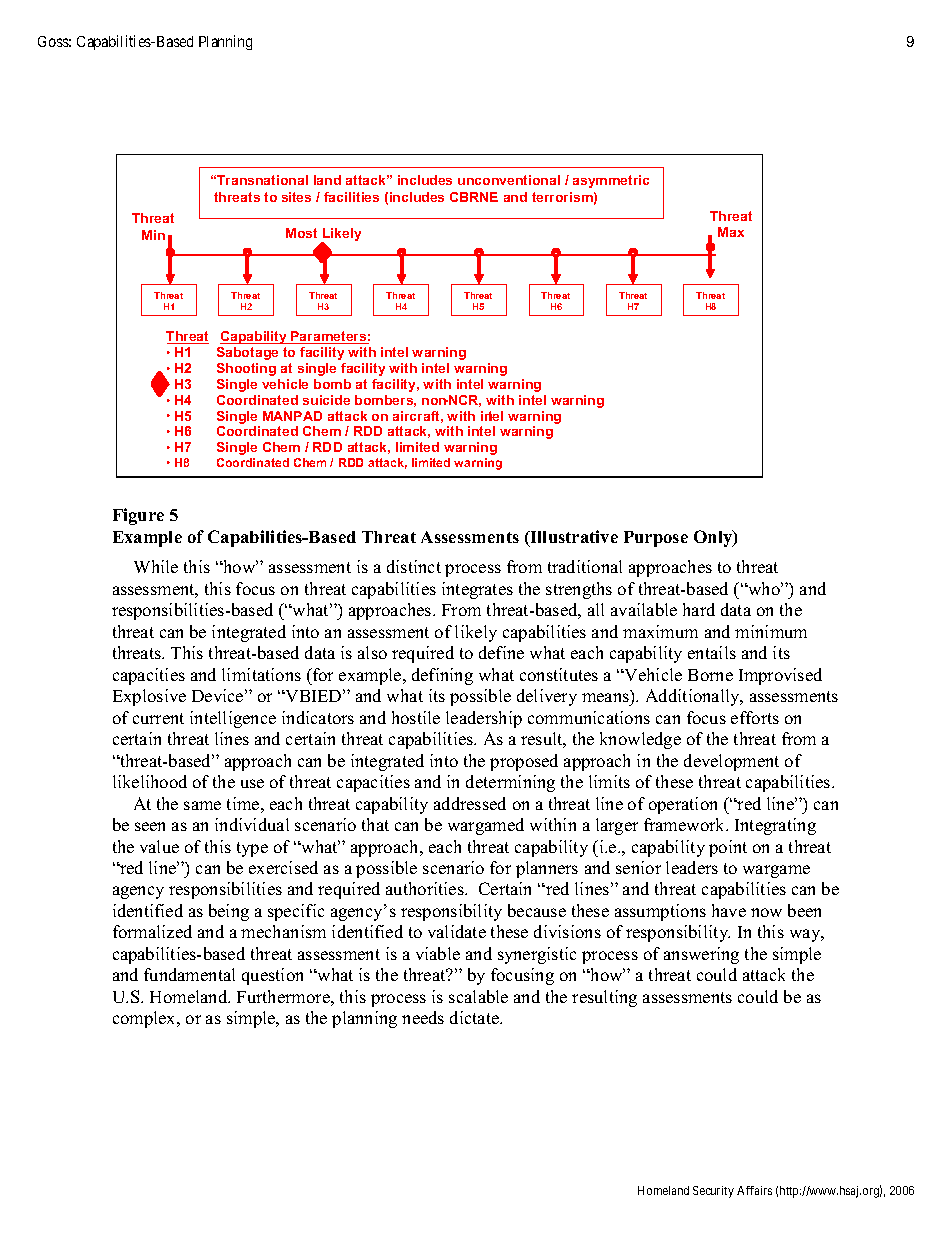  What do you see at coordinates (145, 1019) in the page?
I see `complex` at bounding box center [145, 1019].
